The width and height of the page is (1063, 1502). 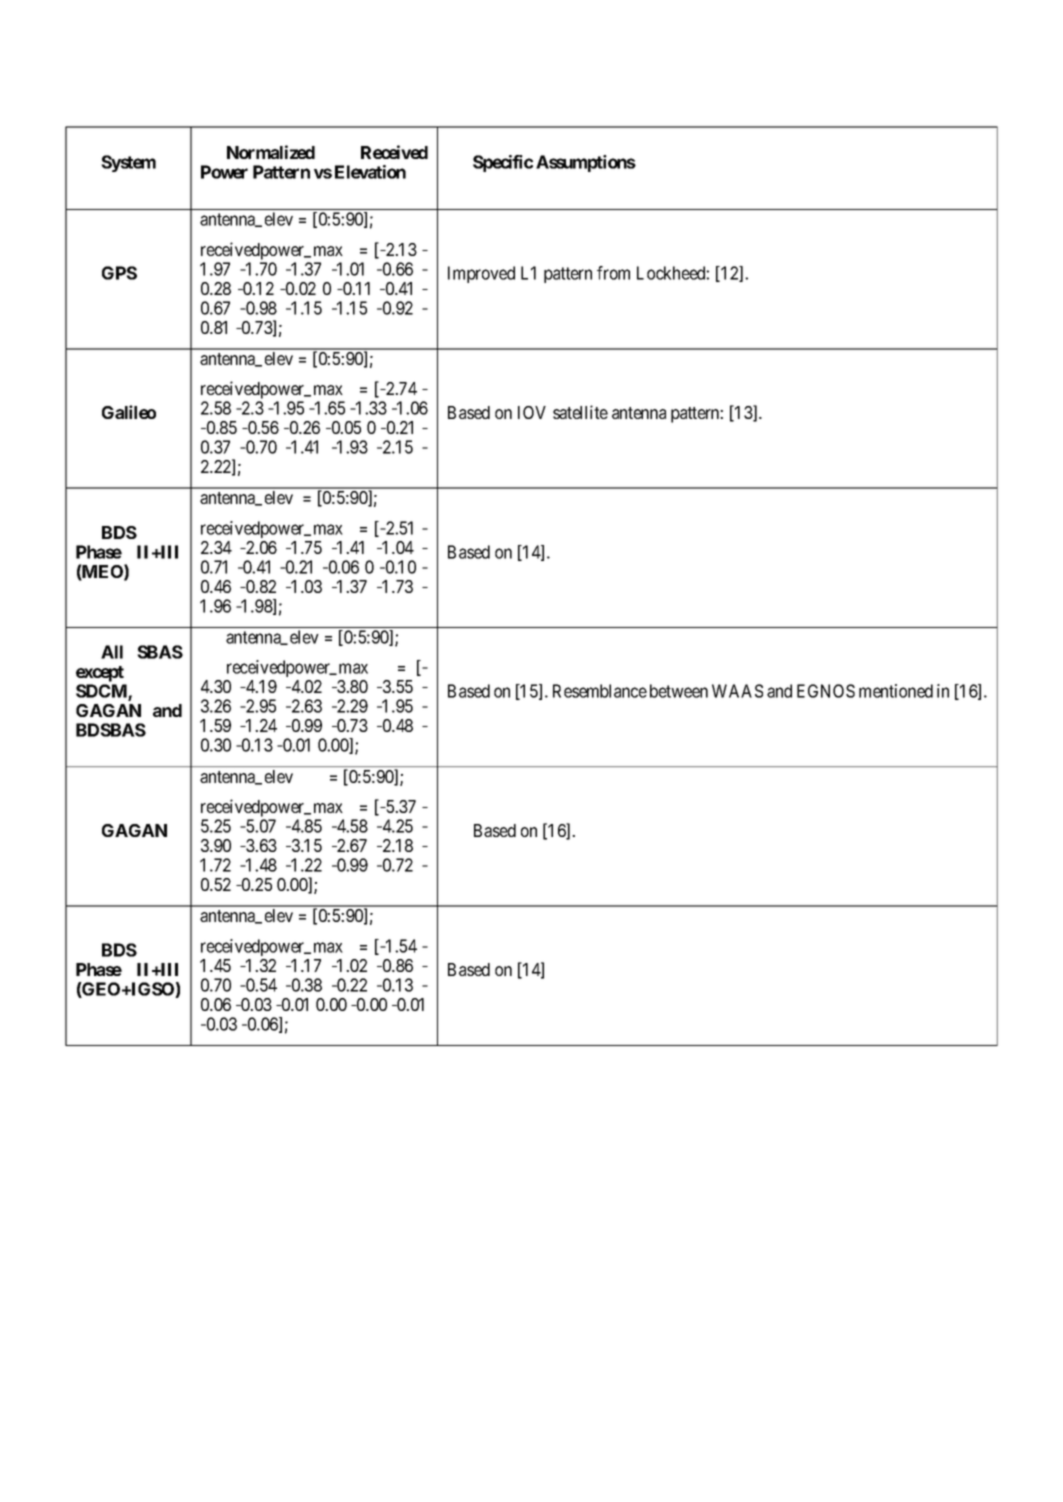 I want to click on Specific, so click(x=503, y=163).
